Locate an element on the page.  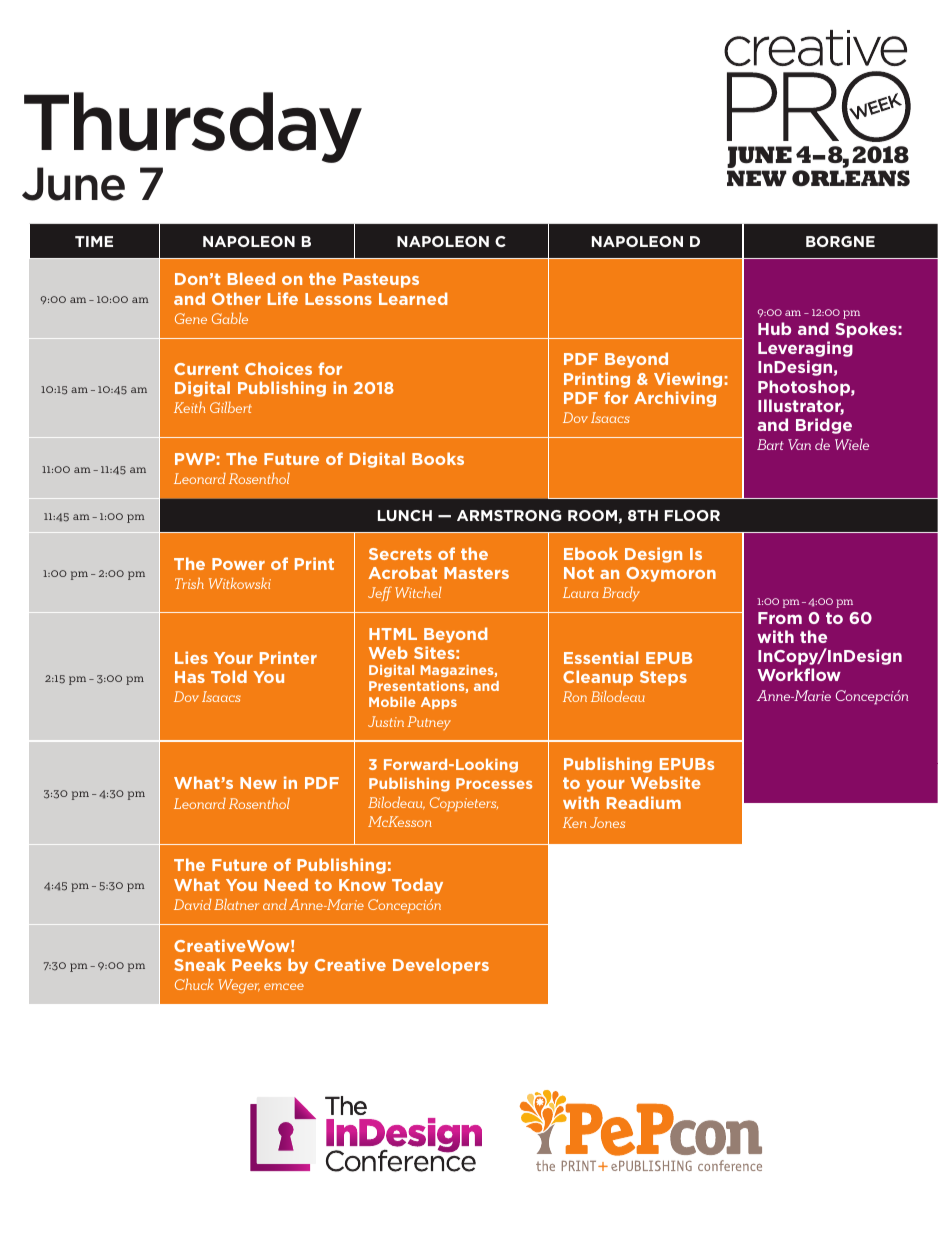
Books is located at coordinates (438, 458).
